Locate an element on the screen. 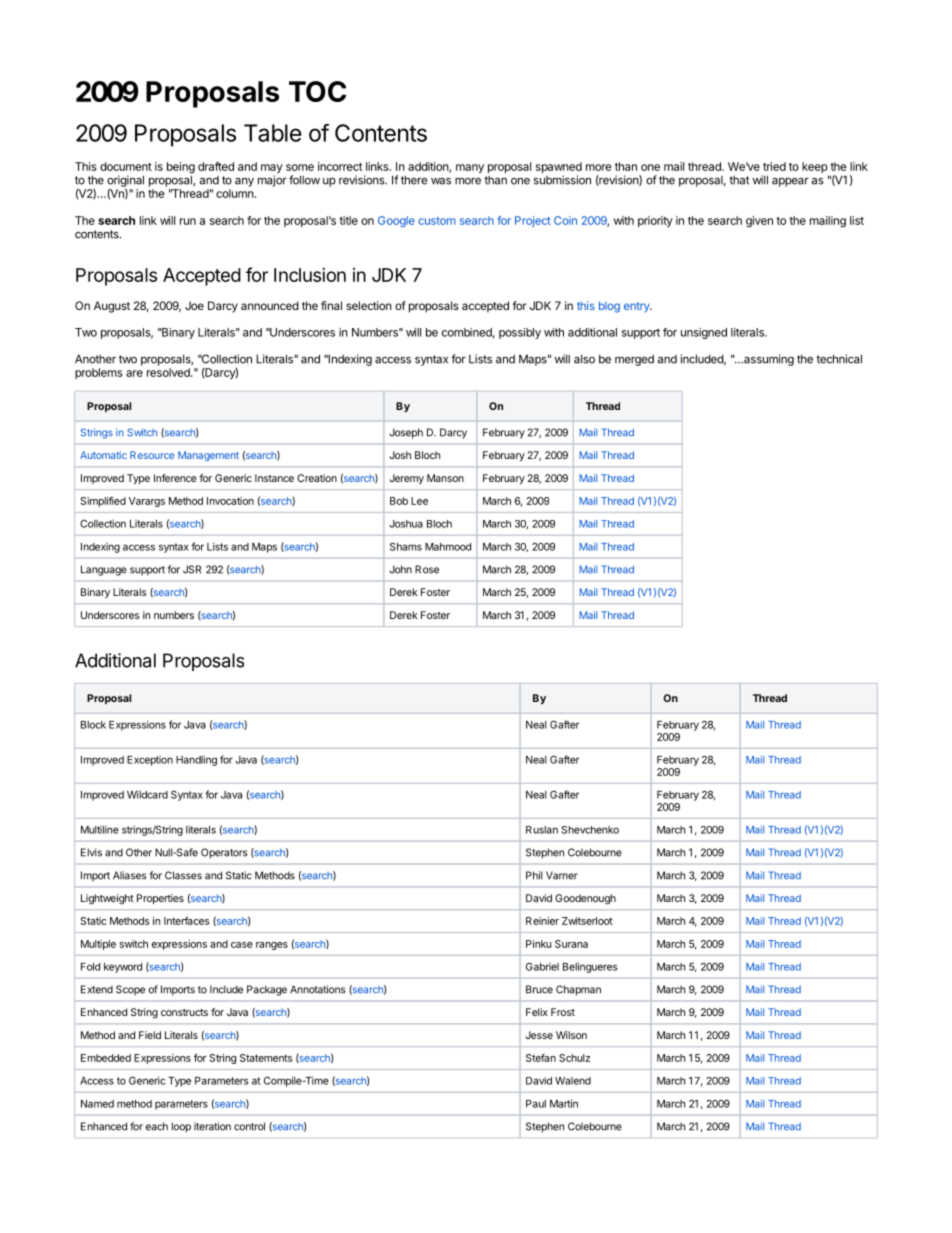 This screenshot has height=1233, width=952. Rose is located at coordinates (427, 569).
